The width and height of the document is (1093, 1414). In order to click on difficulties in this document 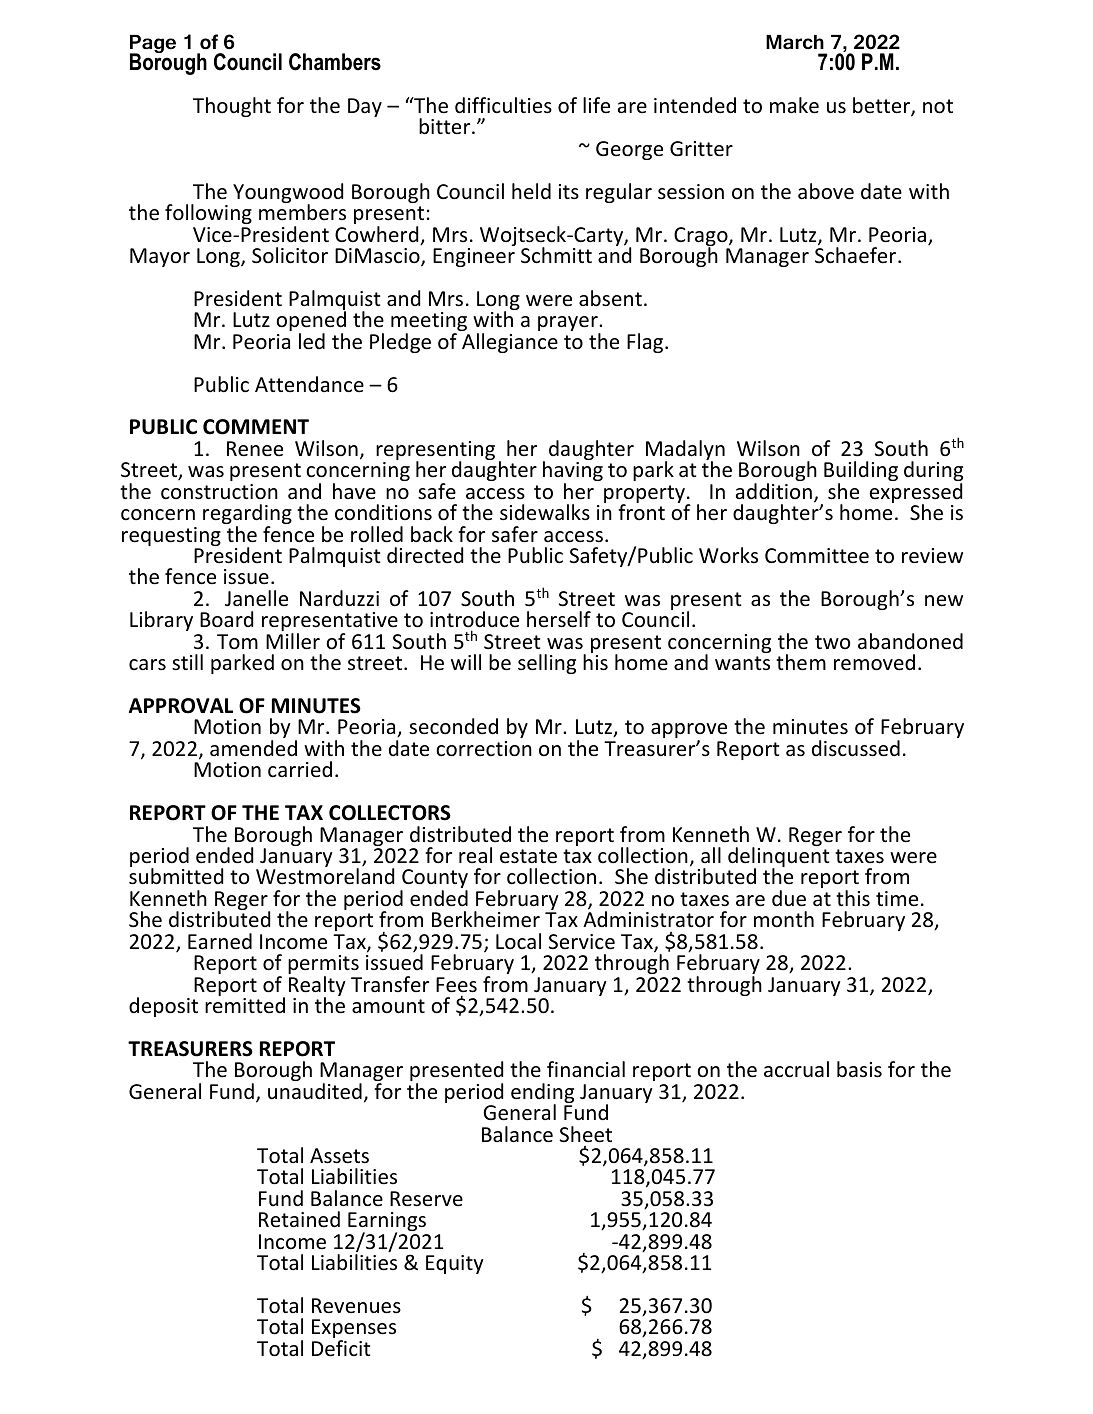, I will do `click(503, 105)`.
